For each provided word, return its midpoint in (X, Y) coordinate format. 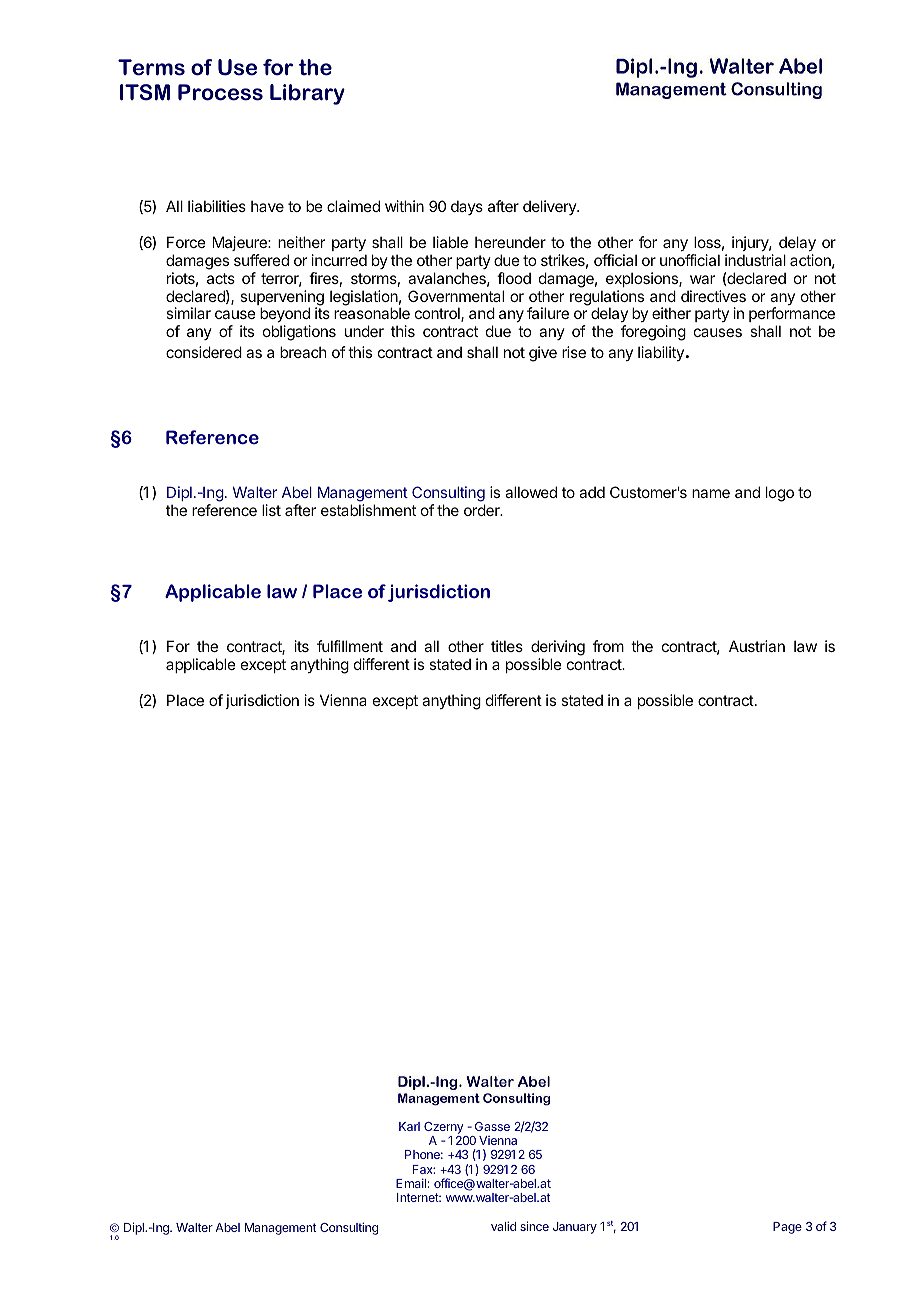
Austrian (757, 646)
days (467, 207)
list (271, 510)
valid (503, 1226)
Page (787, 1228)
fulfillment (350, 646)
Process (220, 92)
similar (188, 313)
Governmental (456, 296)
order (483, 510)
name (711, 493)
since (534, 1226)
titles (507, 646)
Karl (409, 1126)
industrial (755, 260)
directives (713, 296)
